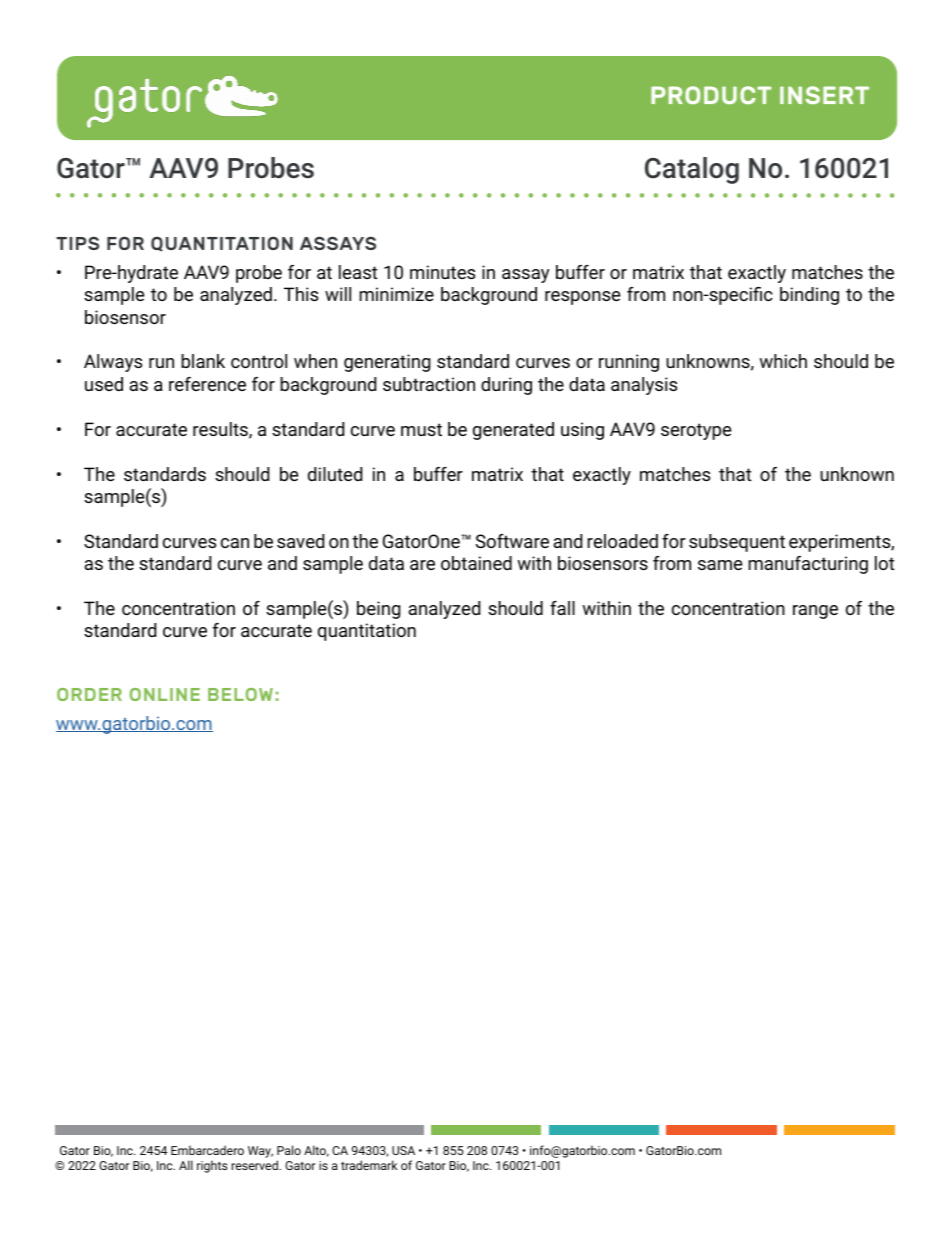  What do you see at coordinates (165, 694) in the screenshot?
I see `ONLINE` at bounding box center [165, 694].
